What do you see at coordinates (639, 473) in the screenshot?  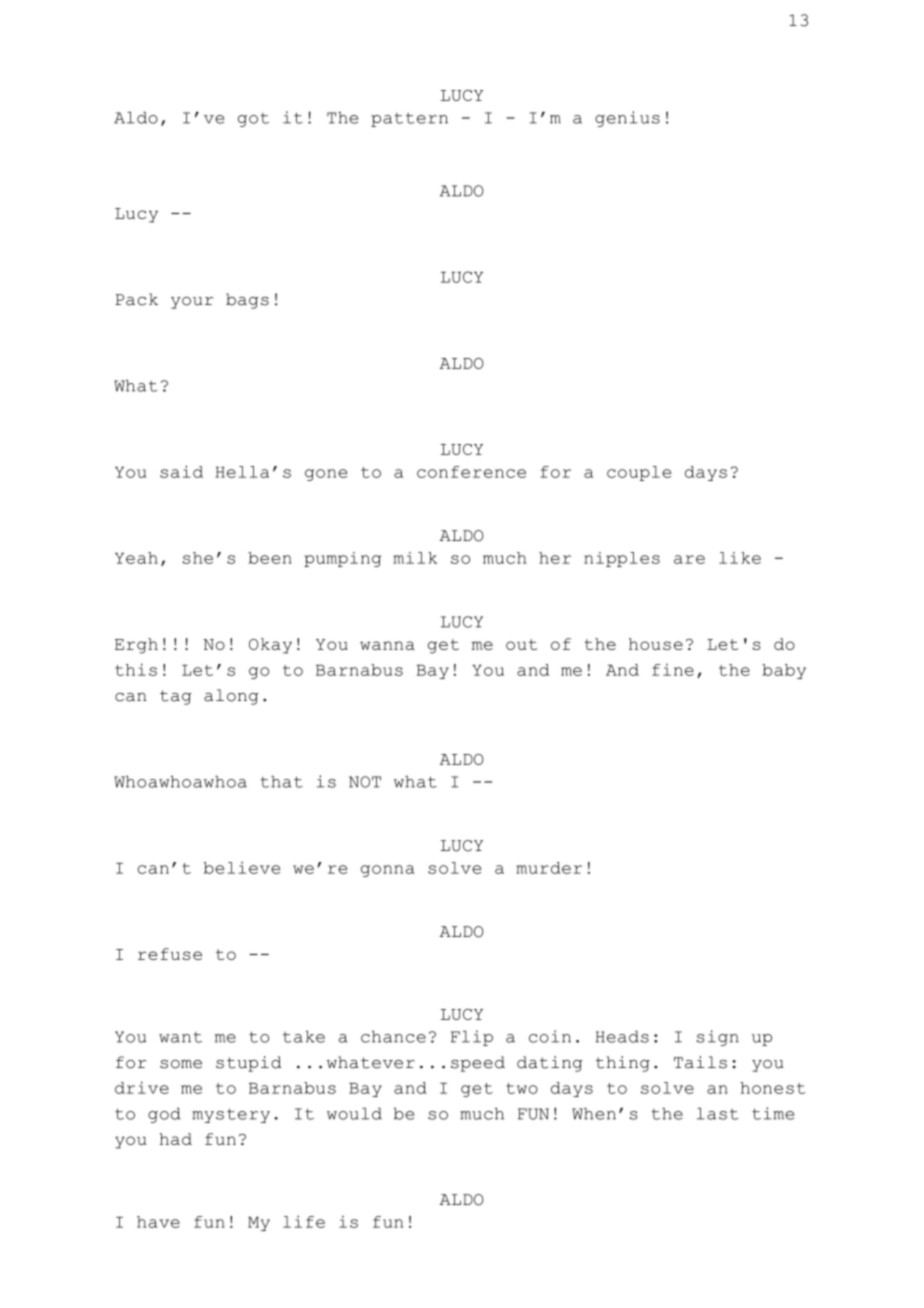 I see `couple` at bounding box center [639, 473].
